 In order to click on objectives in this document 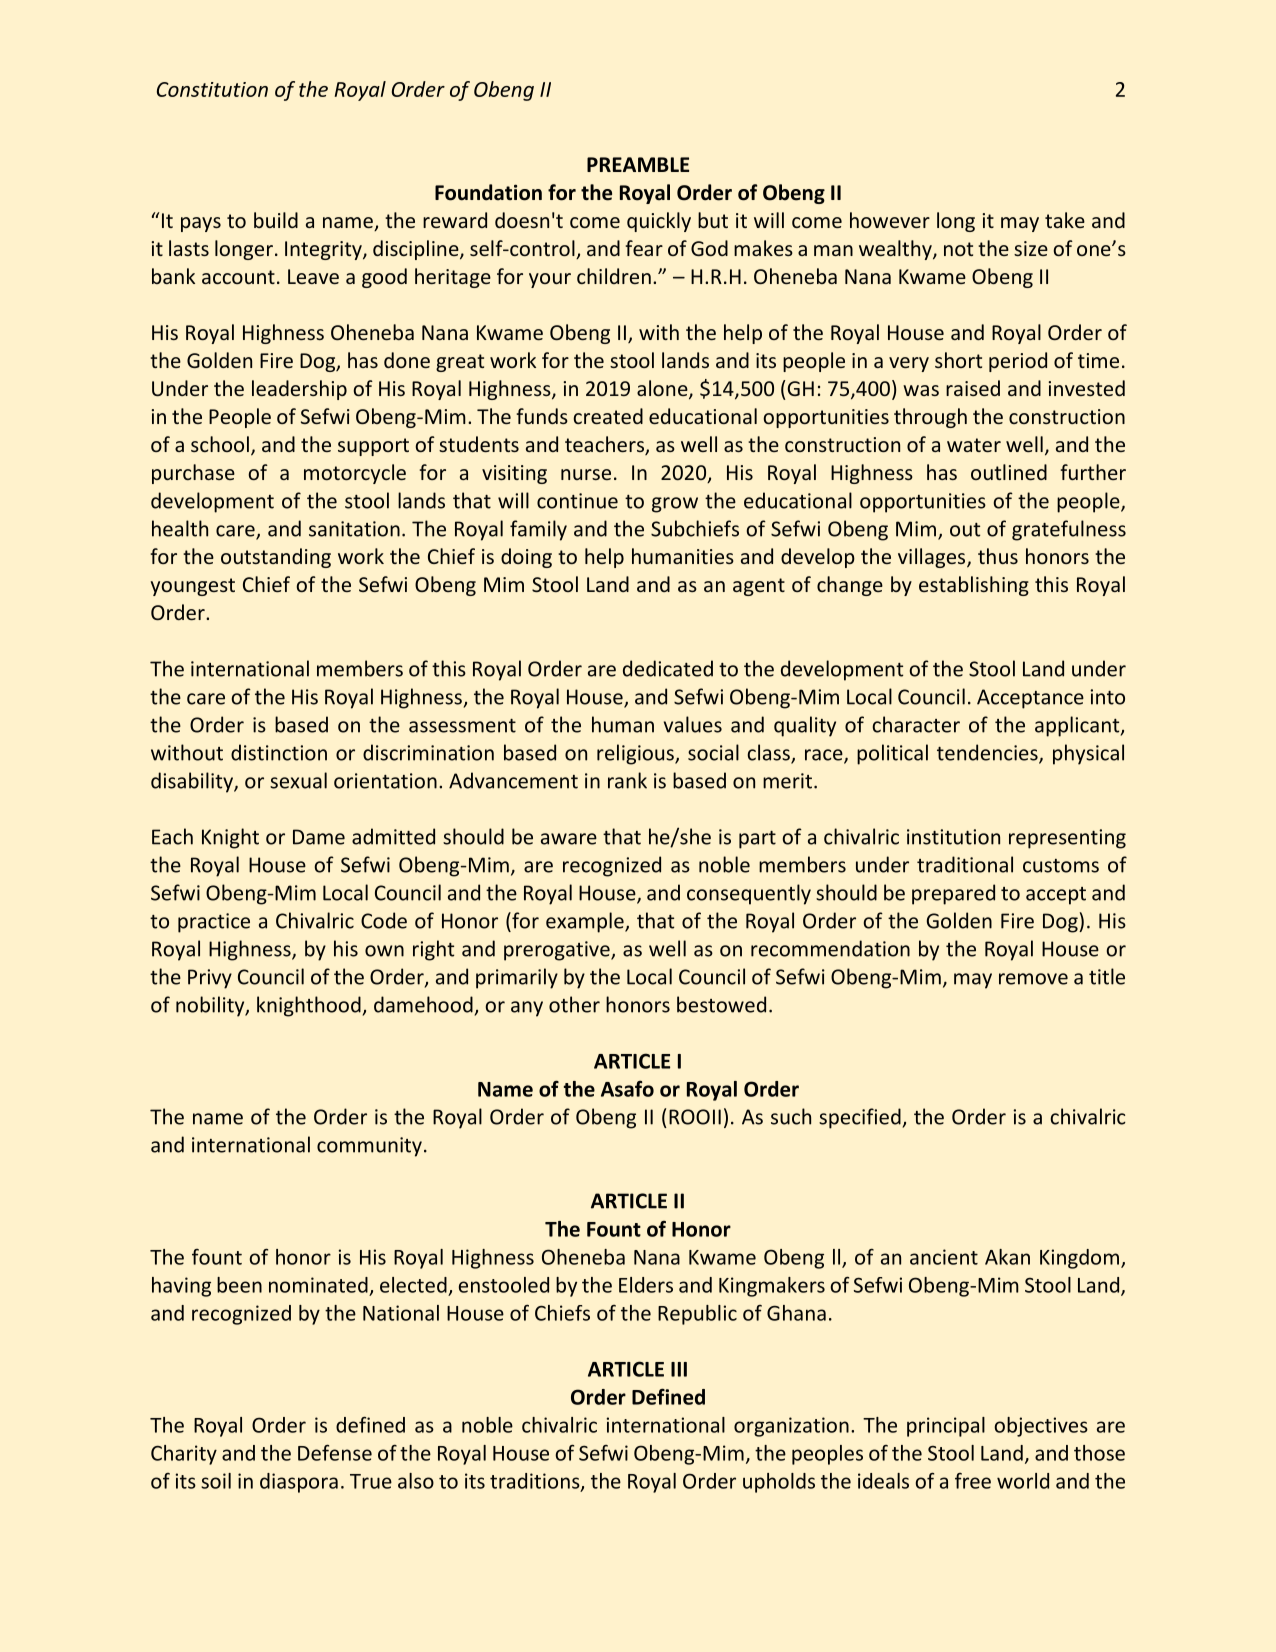, I will do `click(1041, 1427)`.
